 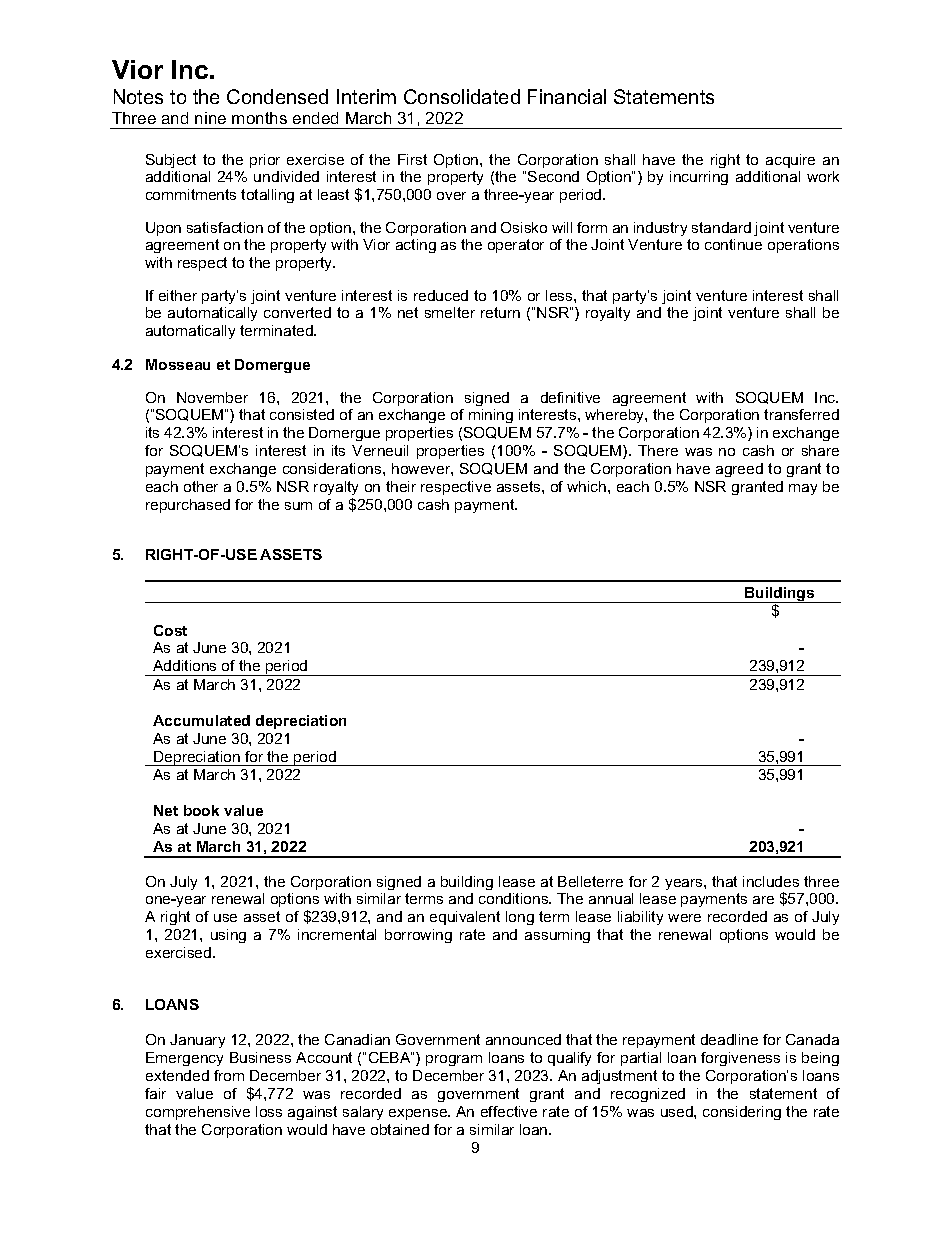 What do you see at coordinates (401, 486) in the screenshot?
I see `their` at bounding box center [401, 486].
